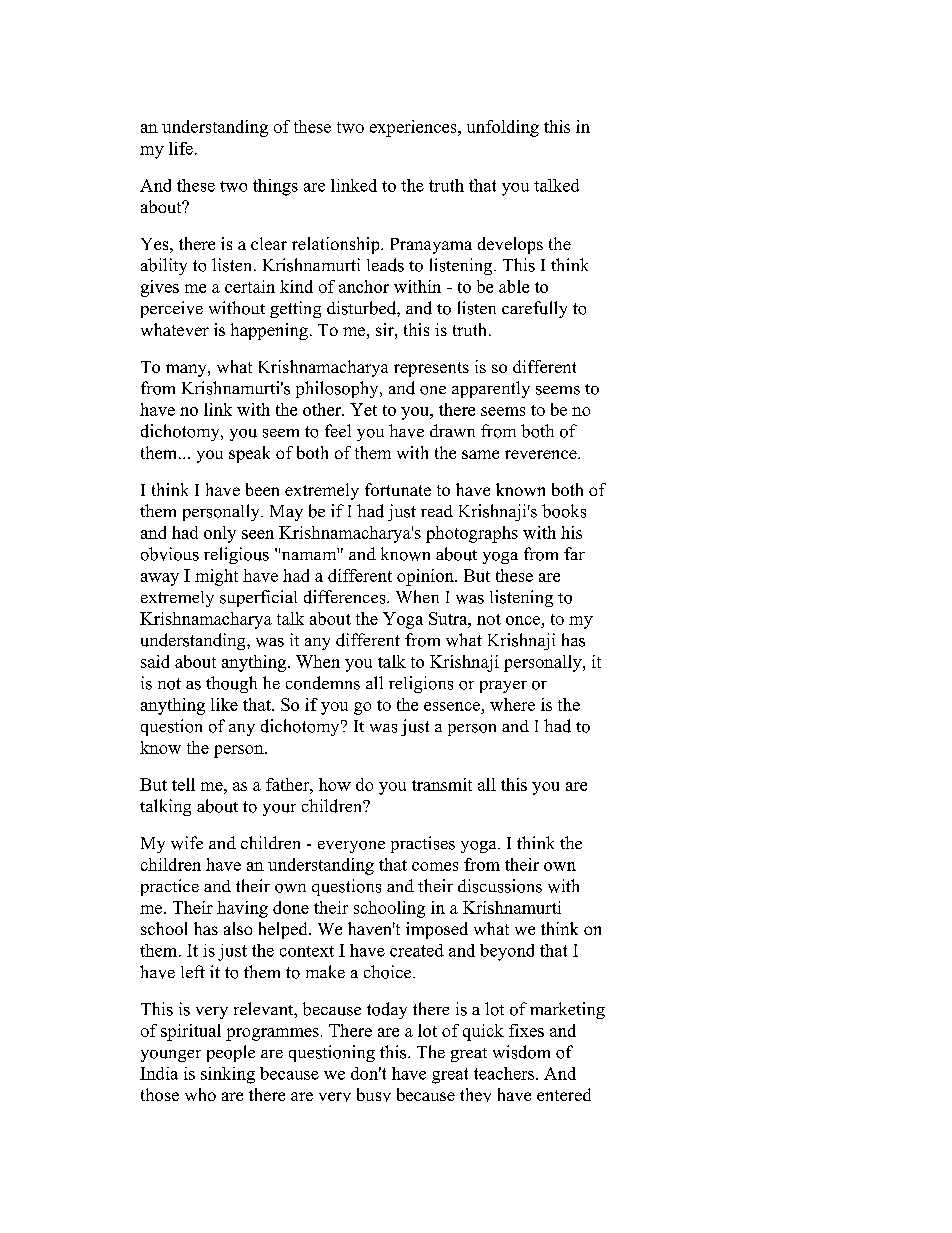  I want to click on life, so click(181, 148).
